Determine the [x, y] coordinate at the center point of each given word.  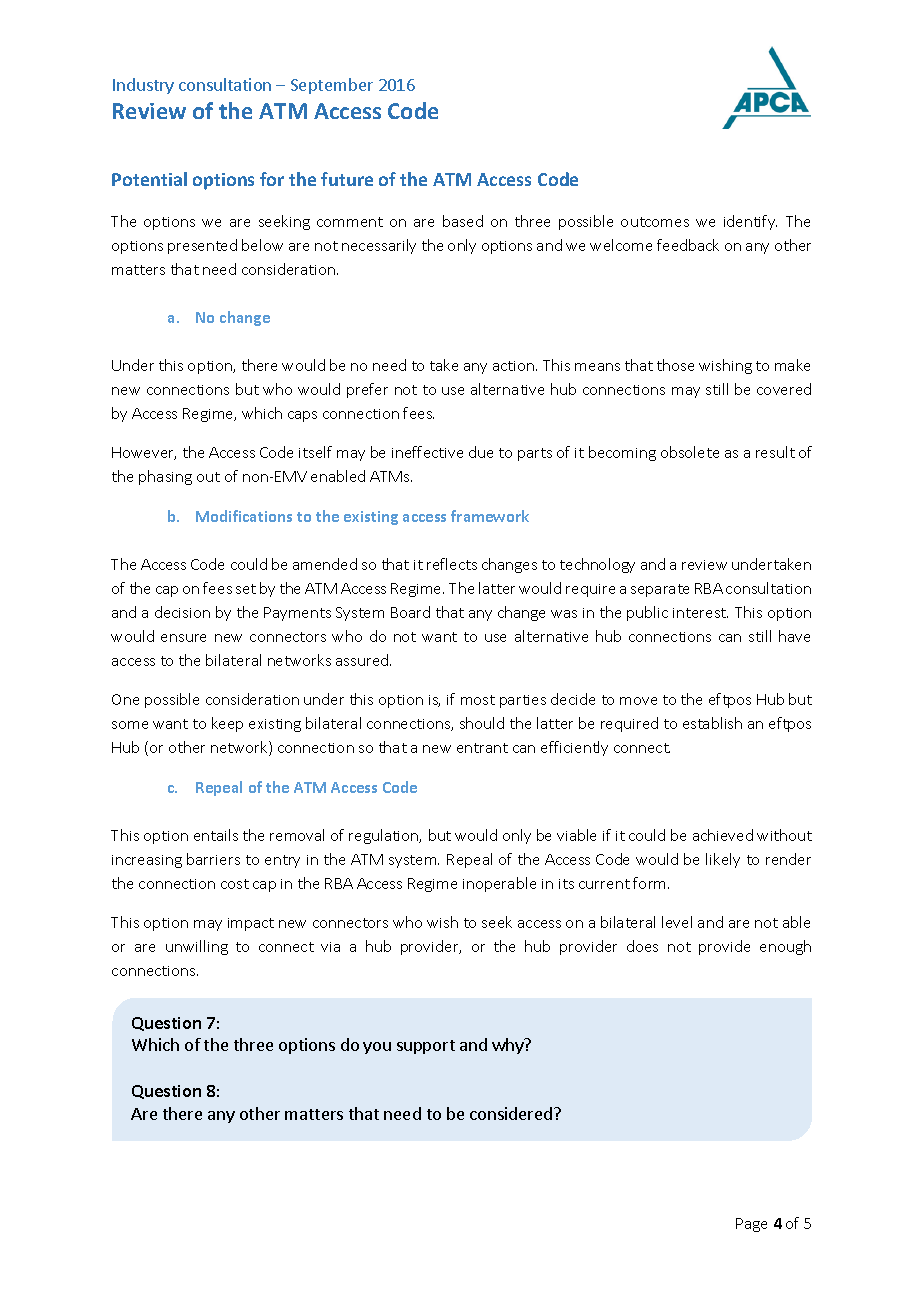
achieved [723, 835]
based [463, 221]
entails [216, 835]
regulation [385, 836]
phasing [165, 477]
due [481, 452]
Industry [143, 86]
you [377, 1048]
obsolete [690, 452]
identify [750, 222]
